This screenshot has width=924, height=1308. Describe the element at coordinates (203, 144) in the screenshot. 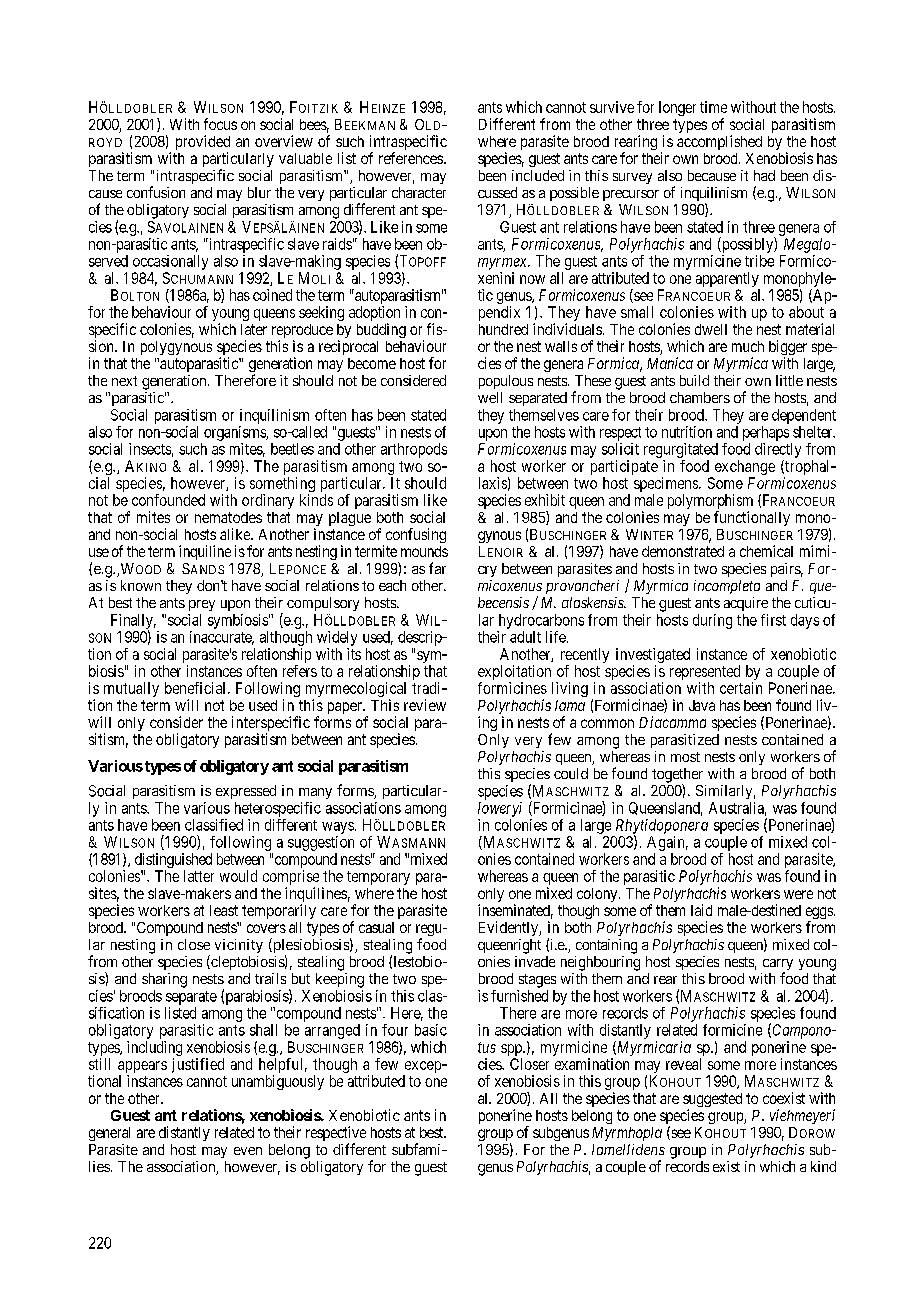

I see `provided` at that location.
